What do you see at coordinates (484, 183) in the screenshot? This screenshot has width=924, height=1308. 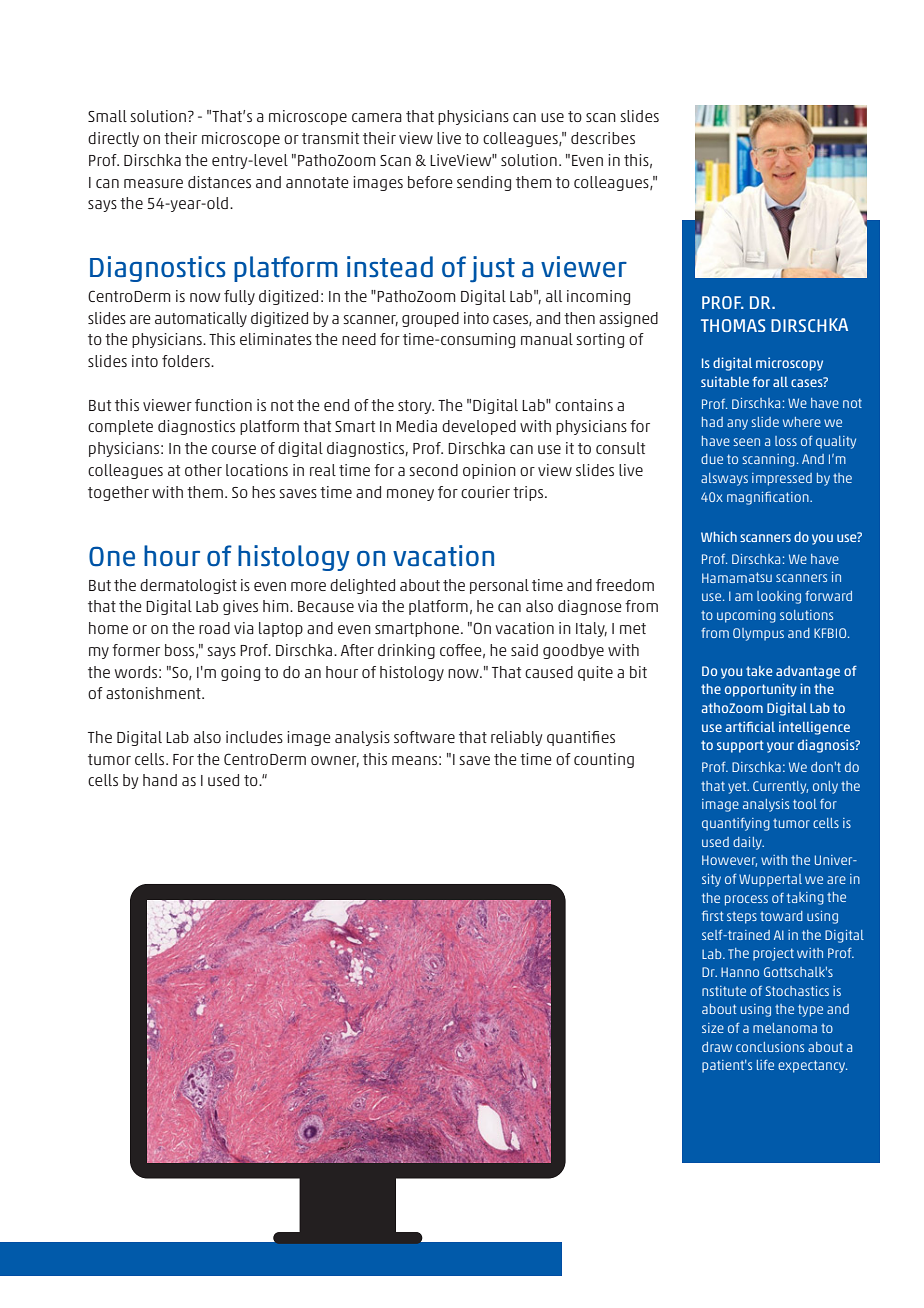 I see `sending` at bounding box center [484, 183].
